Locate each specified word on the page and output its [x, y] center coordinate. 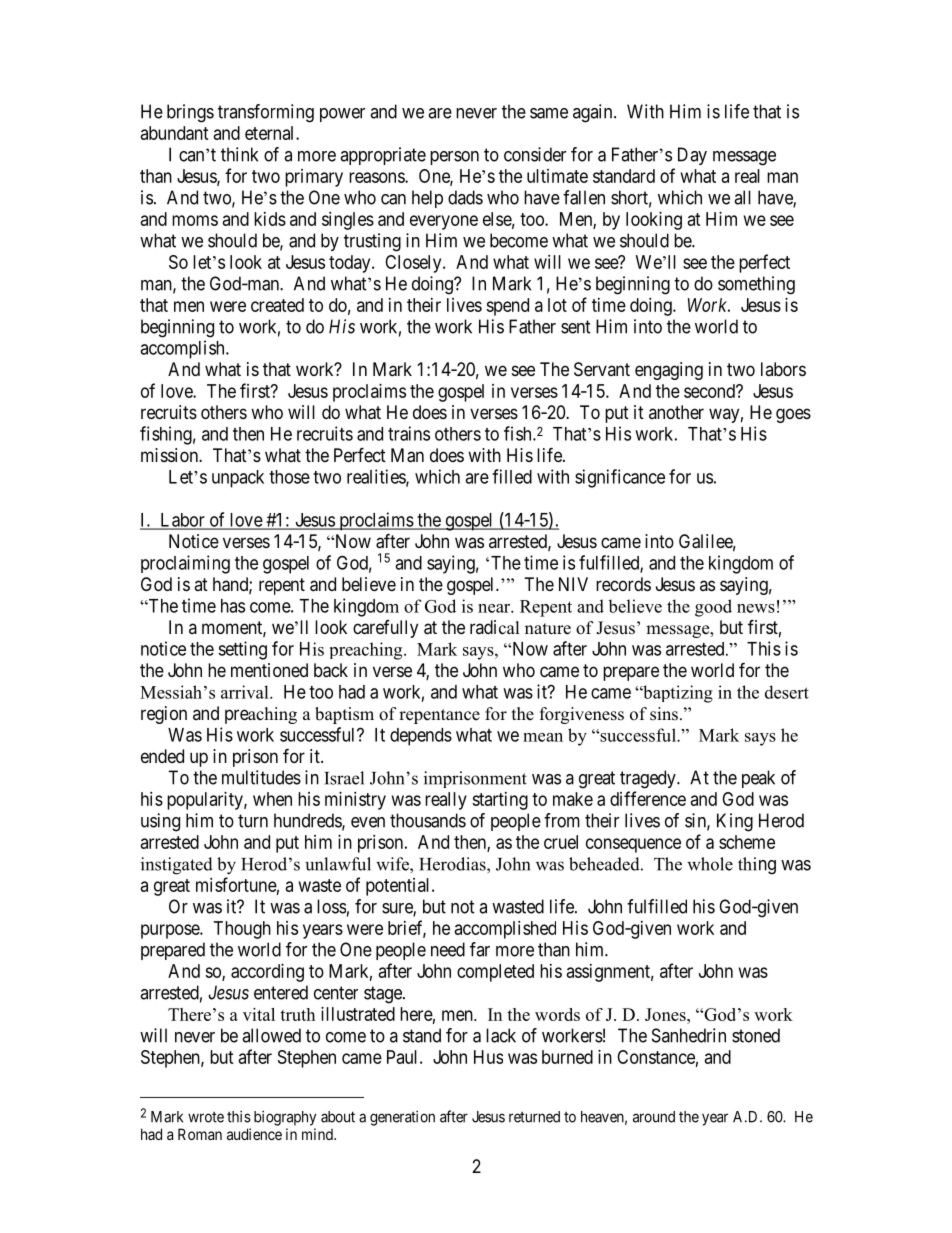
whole [710, 864]
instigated [177, 866]
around [654, 1117]
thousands [428, 820]
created [277, 305]
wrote [206, 1117]
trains [409, 433]
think [239, 154]
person [454, 158]
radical [495, 627]
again [594, 113]
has [233, 606]
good [713, 608]
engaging [669, 371]
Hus [488, 1057]
